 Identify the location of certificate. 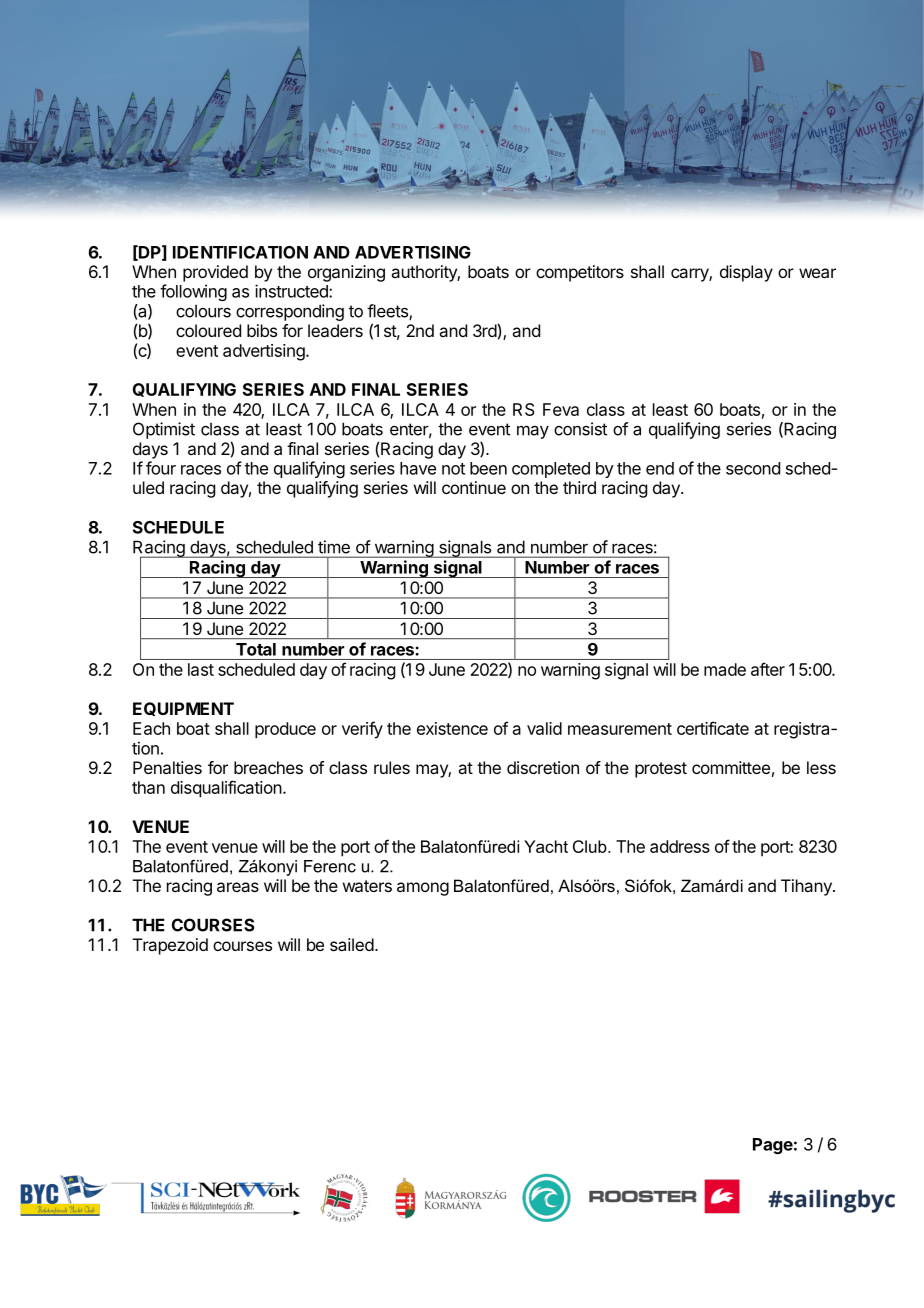
(713, 728).
